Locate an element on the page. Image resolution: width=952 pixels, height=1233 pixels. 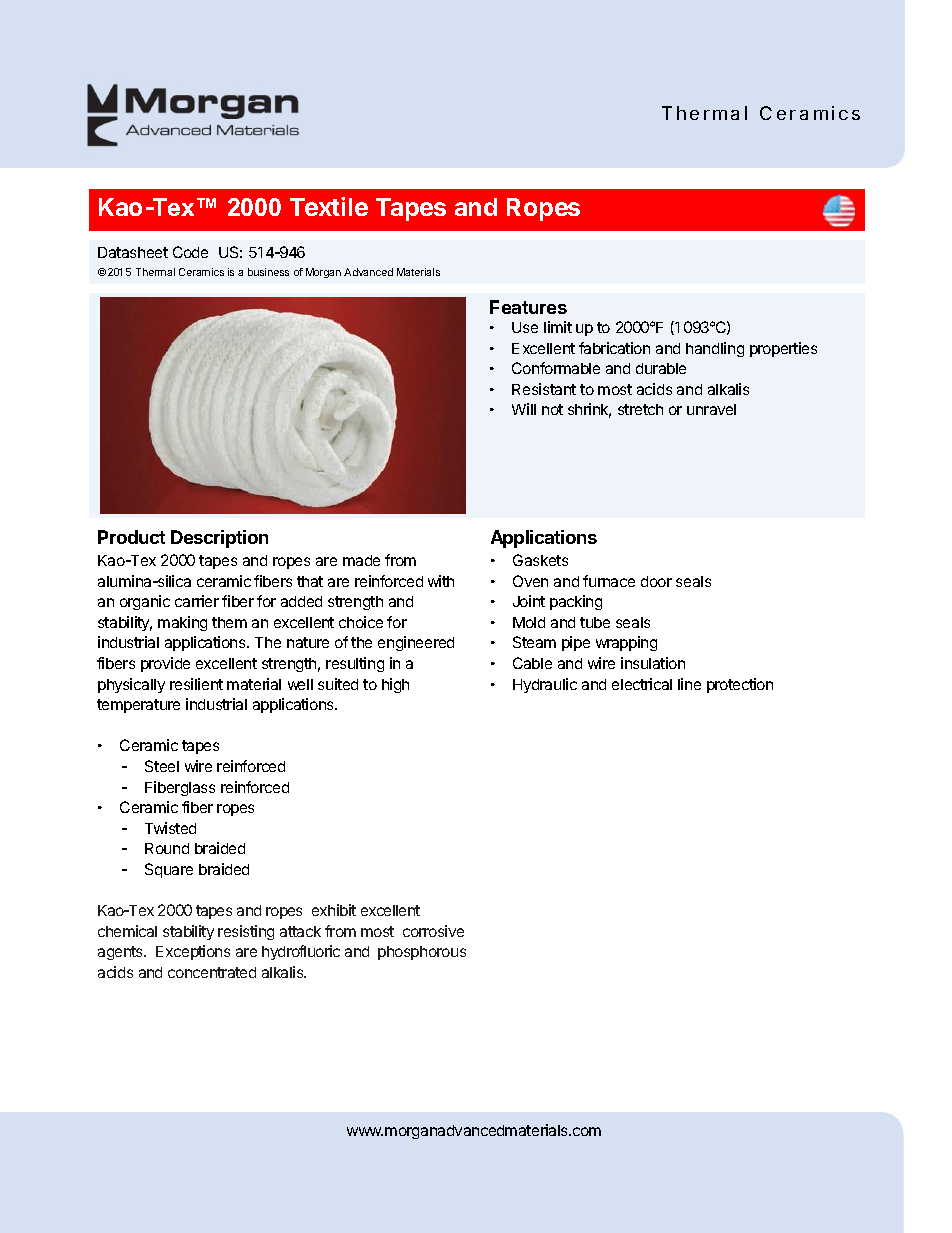
carrier is located at coordinates (197, 601).
